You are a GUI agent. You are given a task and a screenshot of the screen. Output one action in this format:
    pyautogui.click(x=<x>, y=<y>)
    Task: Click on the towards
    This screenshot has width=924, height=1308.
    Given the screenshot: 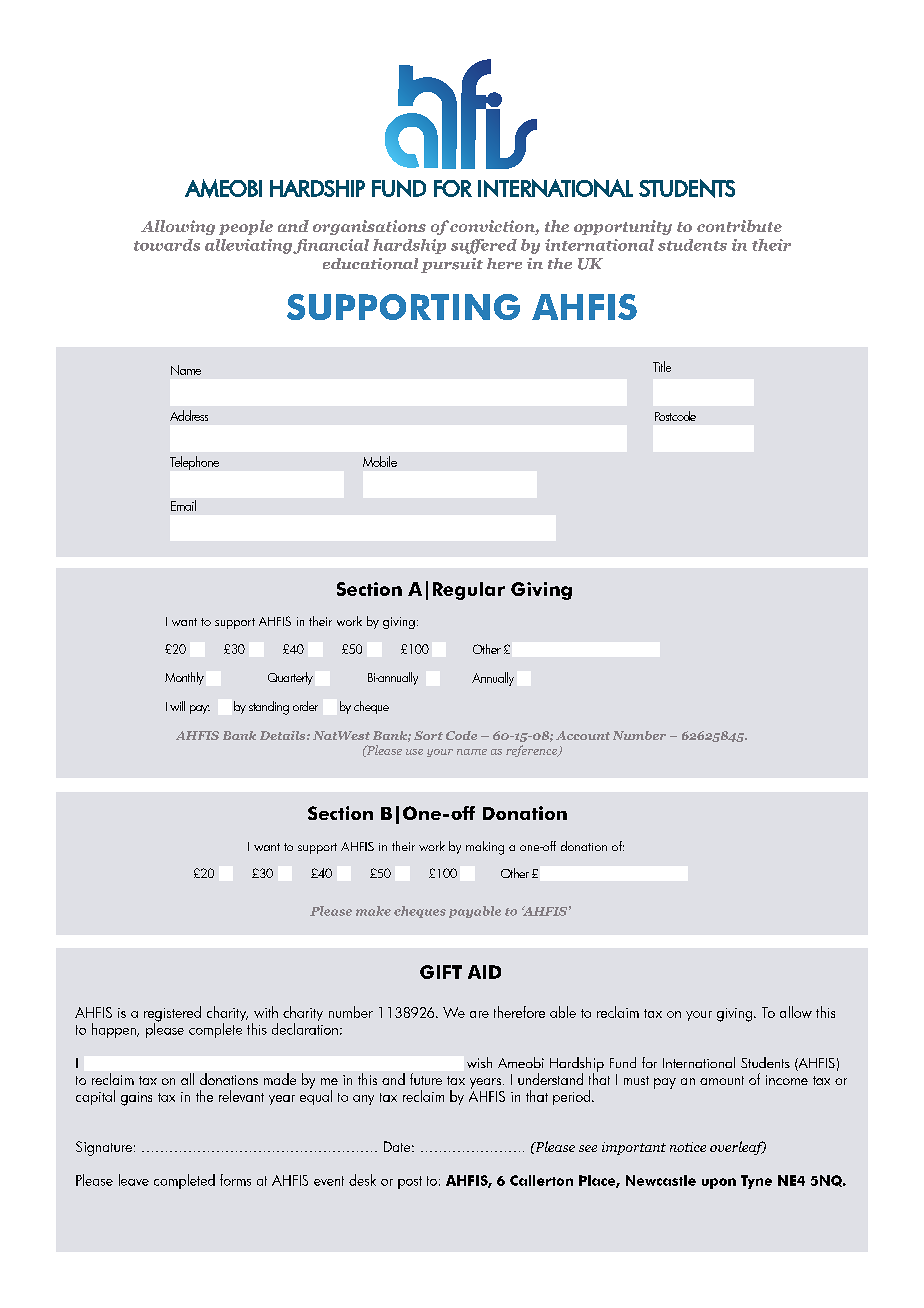 What is the action you would take?
    pyautogui.click(x=167, y=245)
